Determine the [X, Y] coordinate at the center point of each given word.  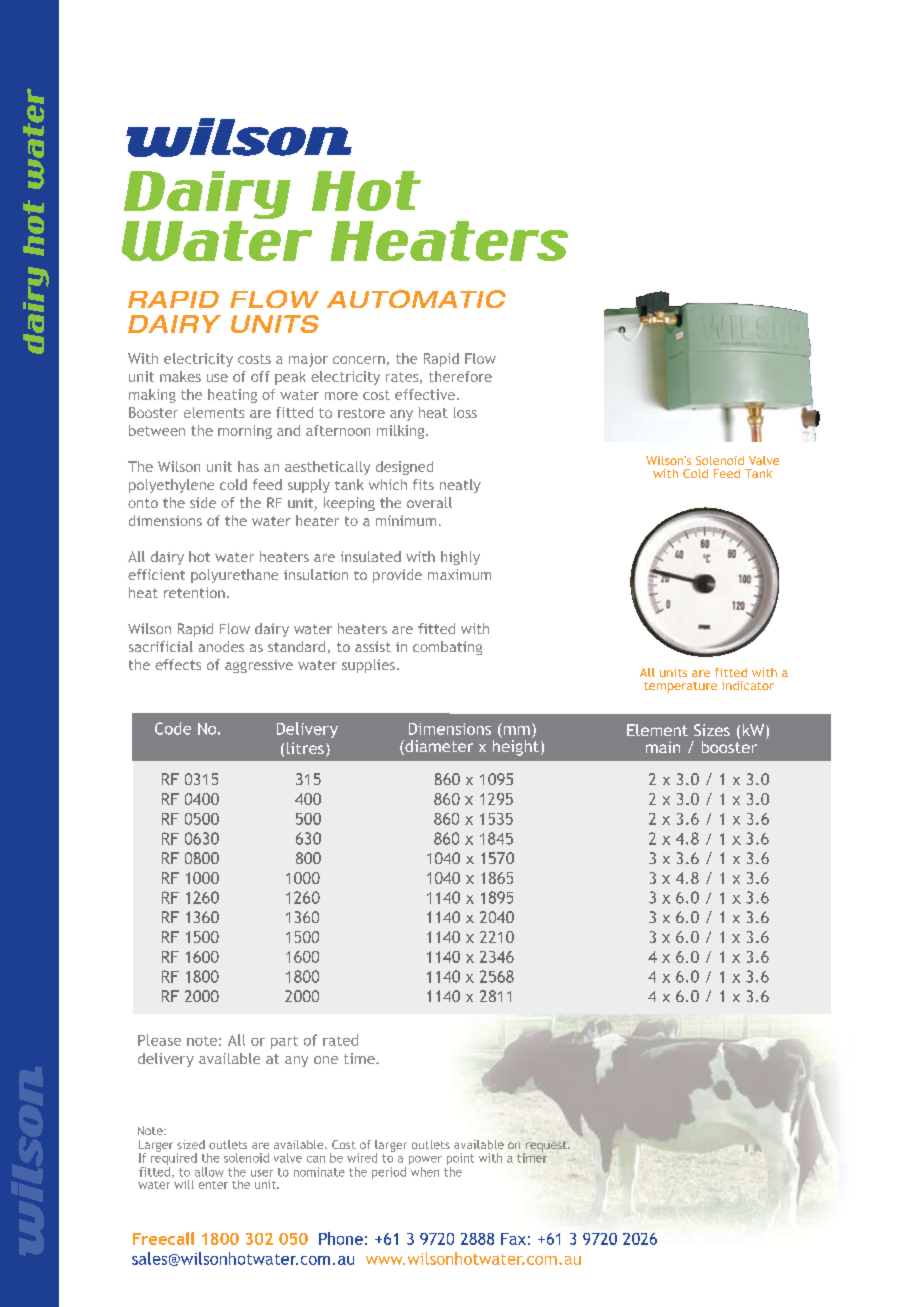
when [425, 1172]
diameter [438, 747]
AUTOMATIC [416, 299]
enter [213, 1185]
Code [173, 728]
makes [180, 376]
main [663, 747]
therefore [460, 376]
